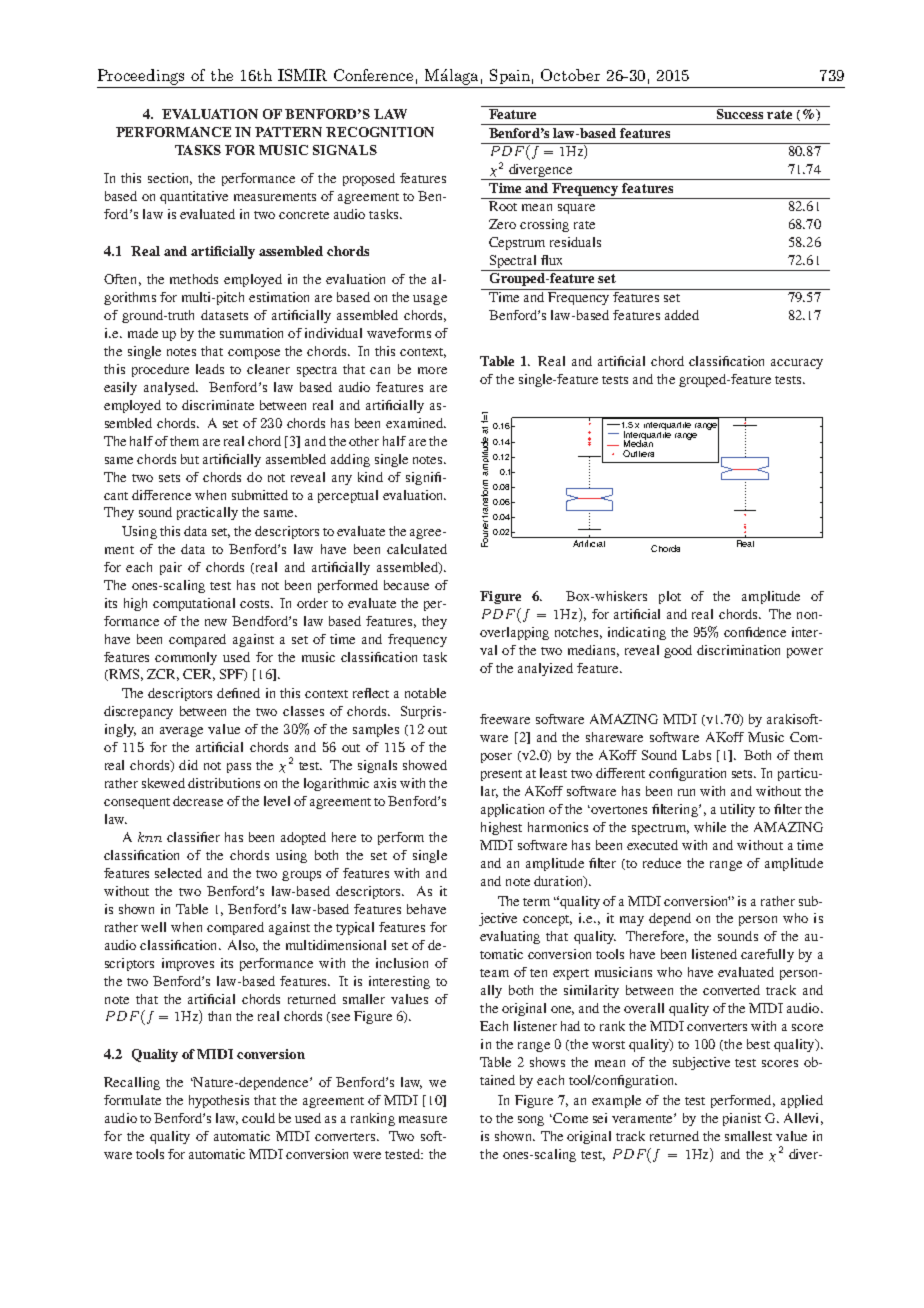  Describe the element at coordinates (531, 1121) in the screenshot. I see `song` at that location.
